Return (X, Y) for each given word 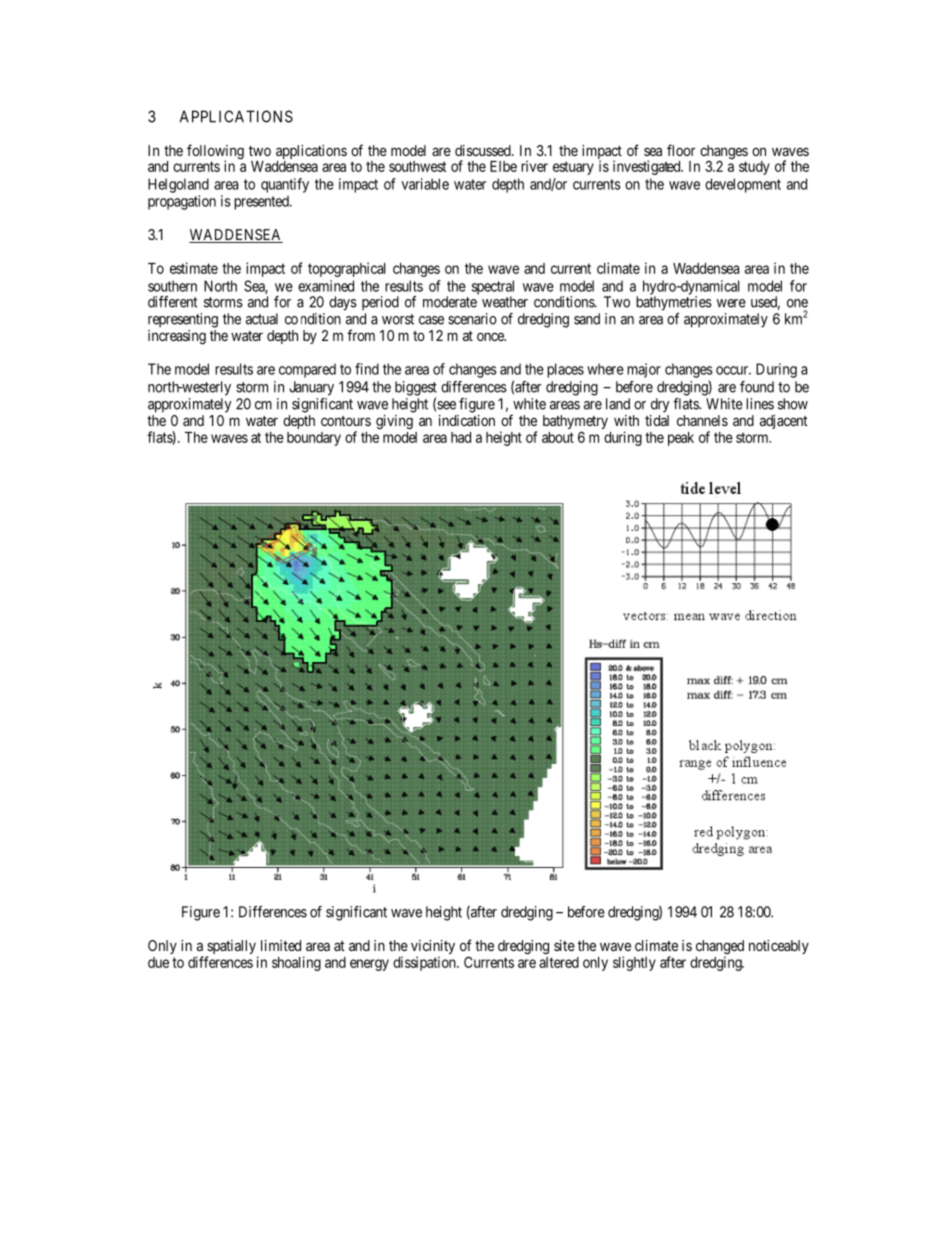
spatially (232, 948)
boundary (314, 439)
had (461, 437)
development (743, 185)
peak (681, 439)
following (215, 153)
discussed (484, 150)
